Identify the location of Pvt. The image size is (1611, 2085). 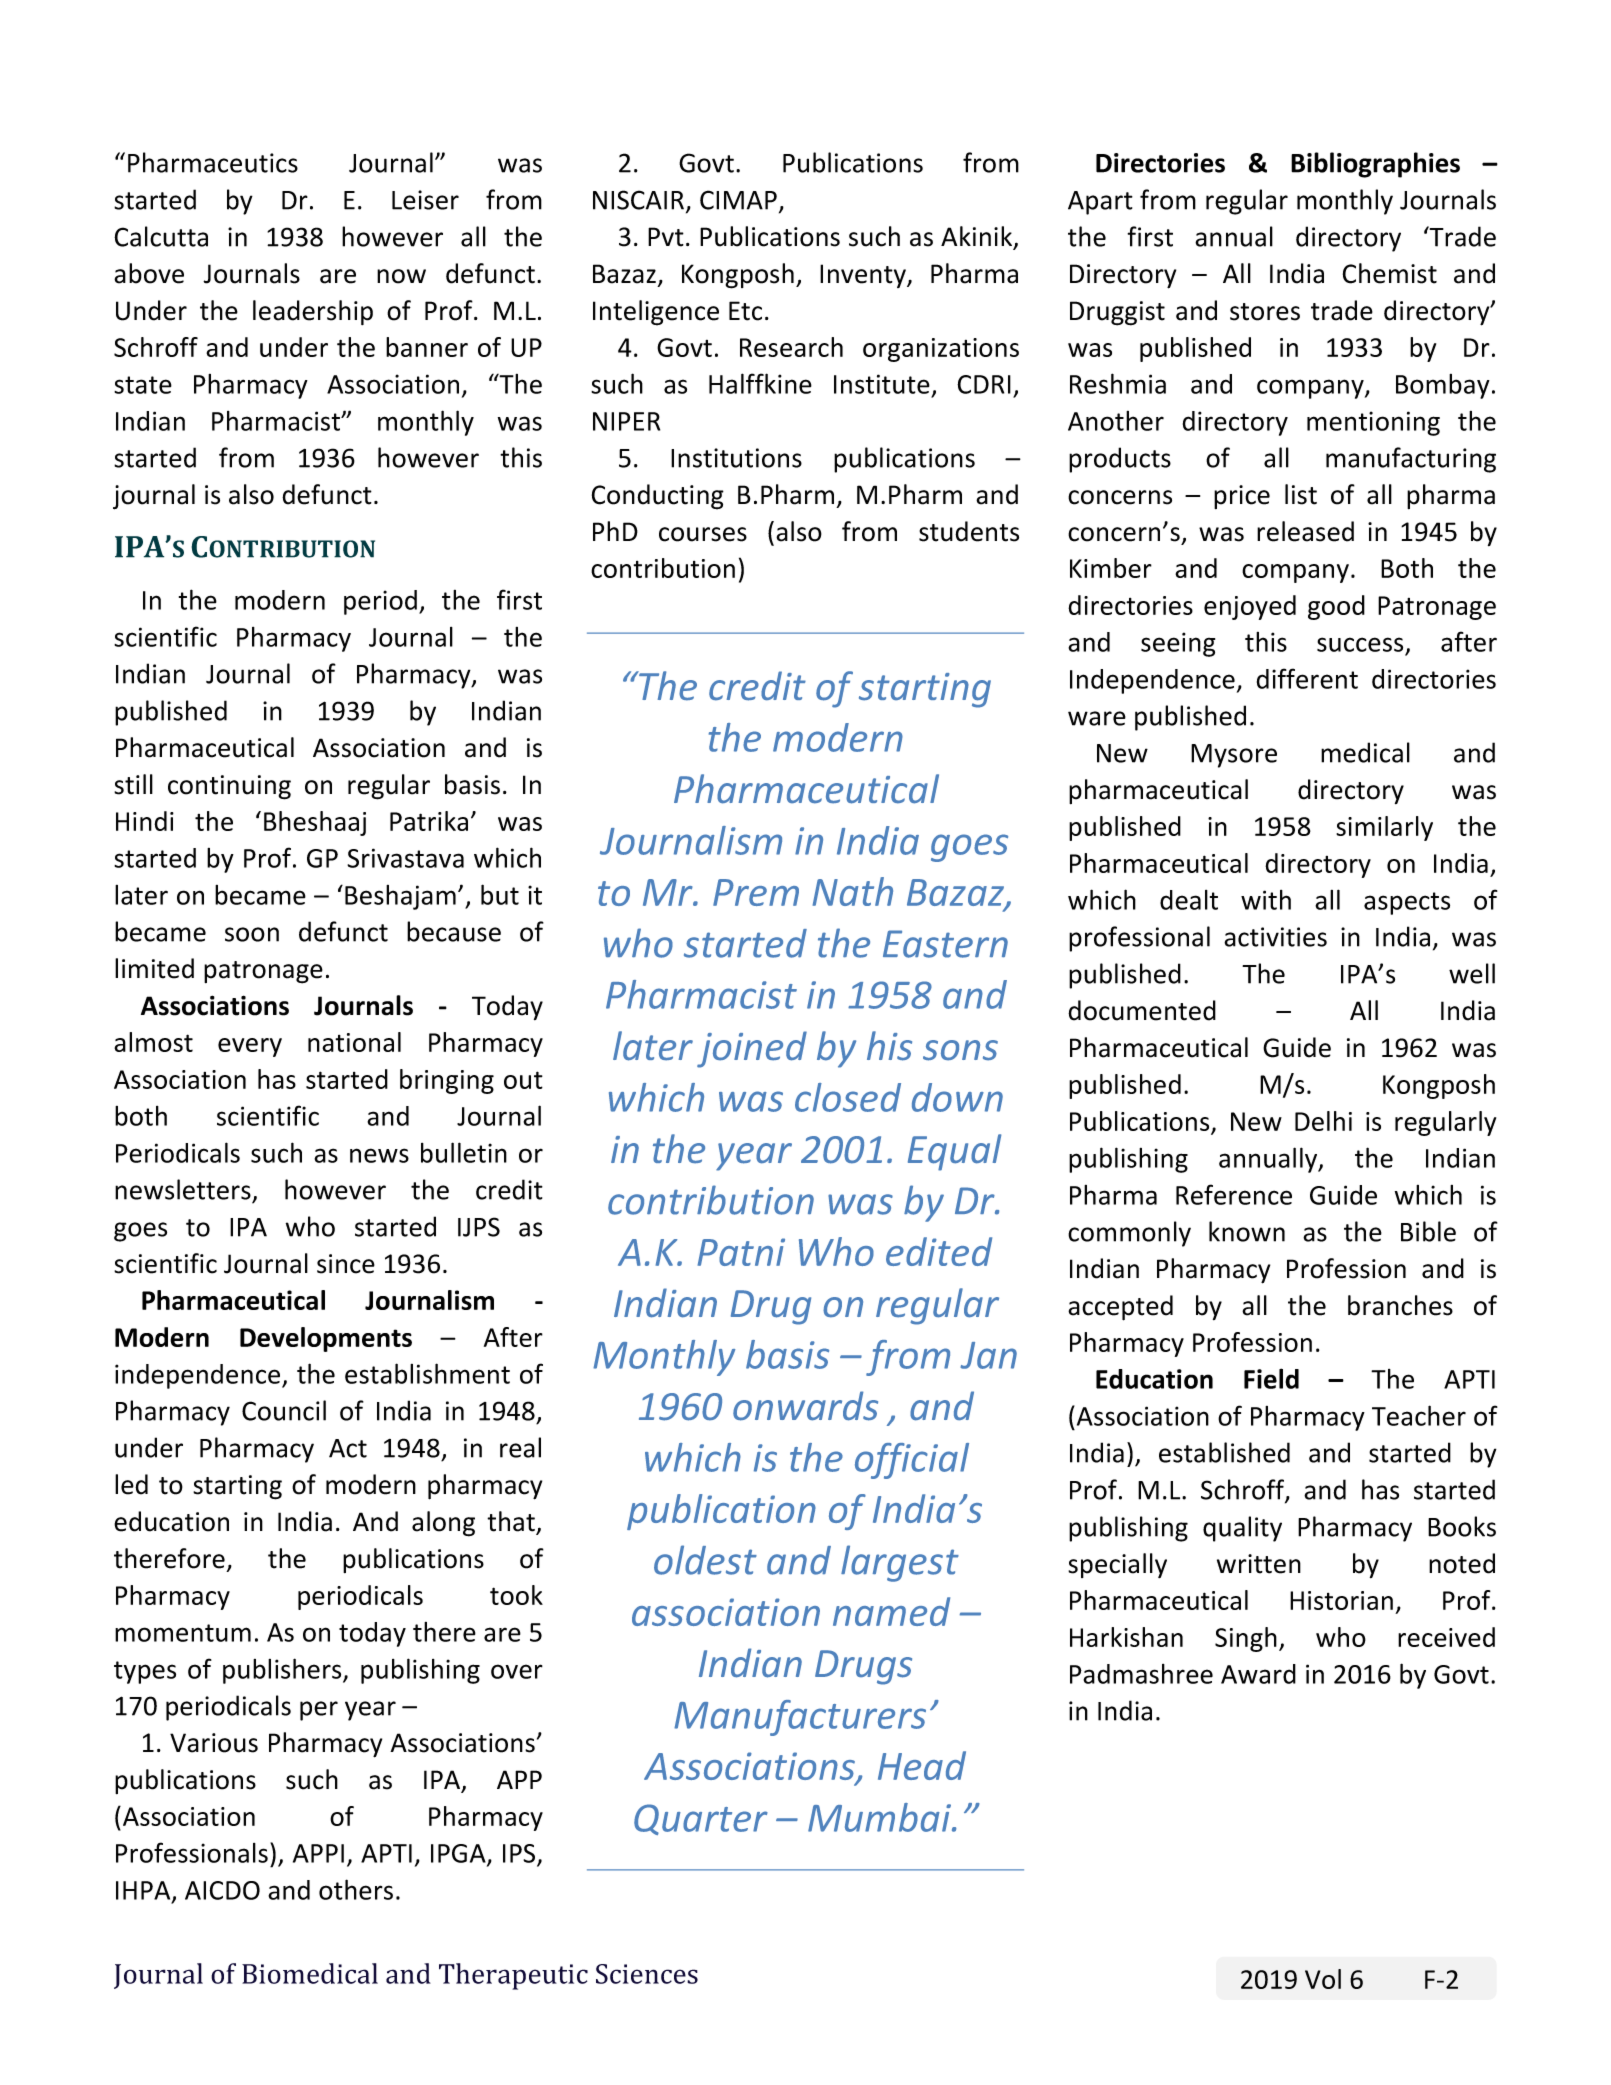
(666, 237).
